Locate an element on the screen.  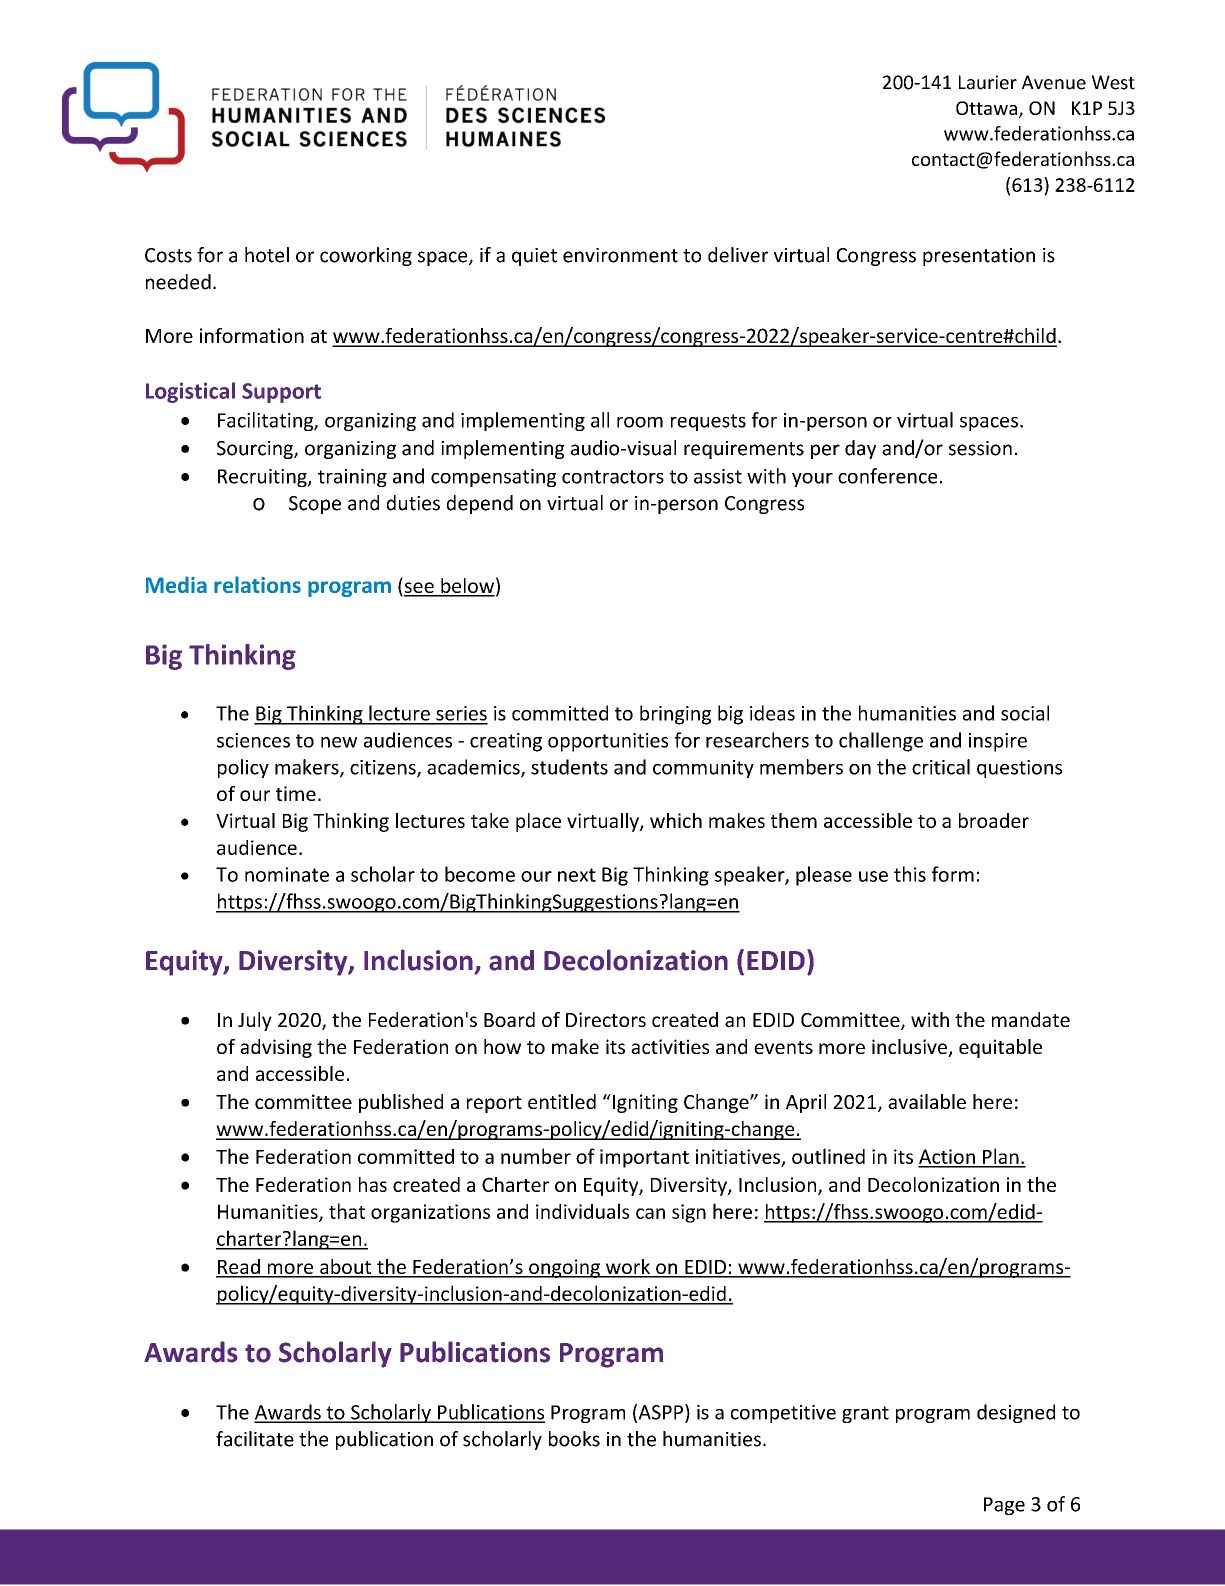
contractors is located at coordinates (613, 477).
